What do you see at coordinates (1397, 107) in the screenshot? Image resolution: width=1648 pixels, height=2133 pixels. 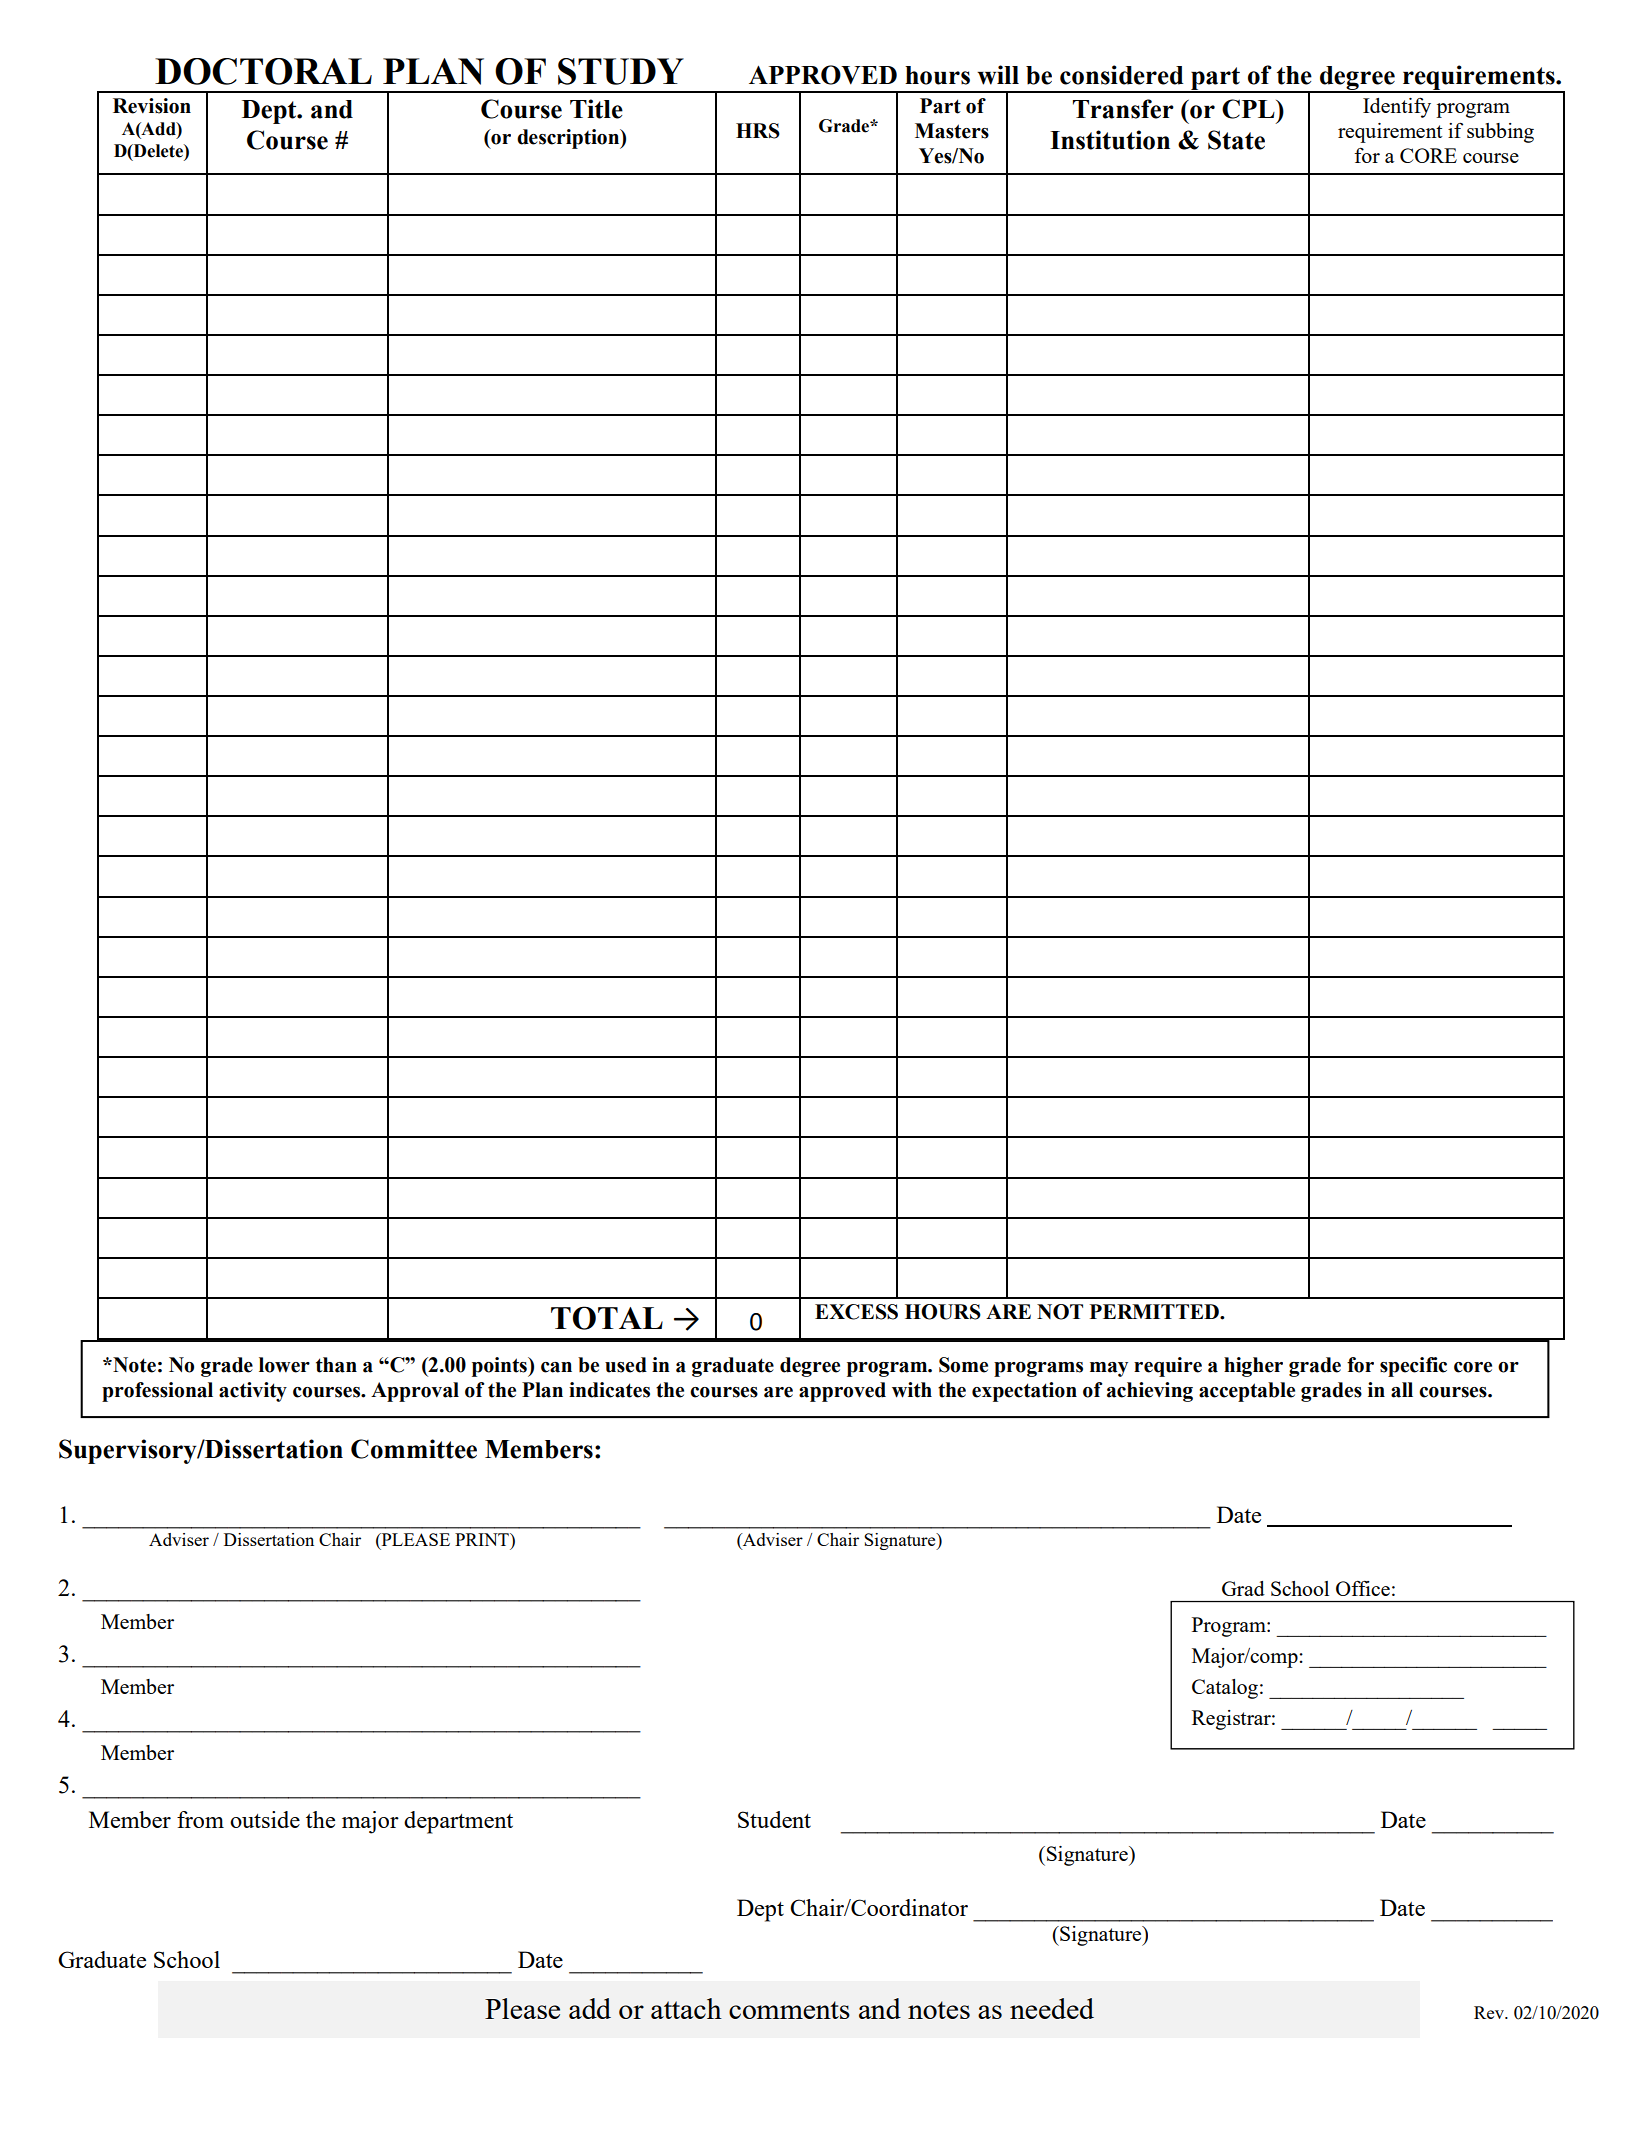 I see `Identify` at bounding box center [1397, 107].
